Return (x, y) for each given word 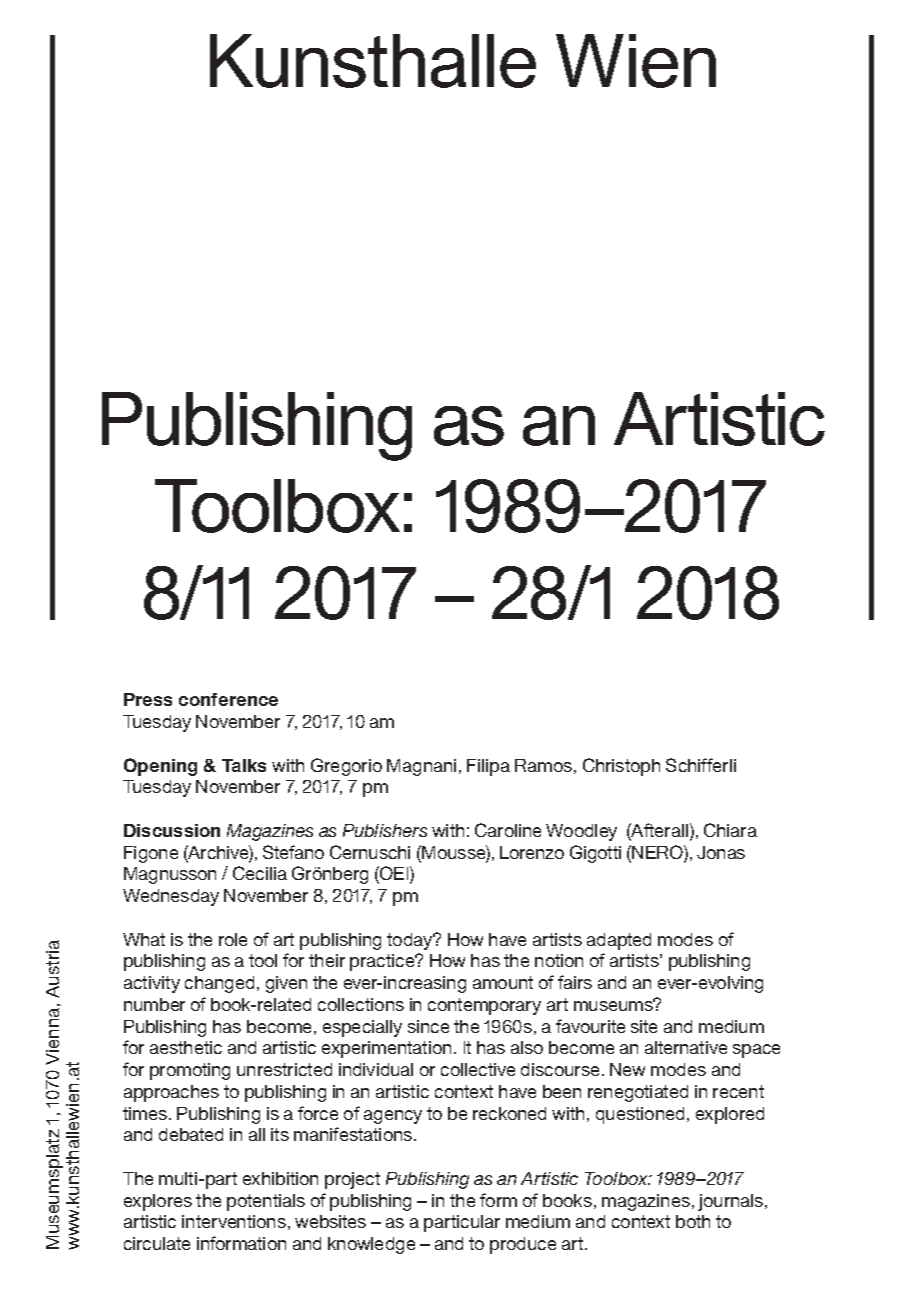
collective (478, 1069)
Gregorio (346, 767)
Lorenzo (532, 852)
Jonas (721, 852)
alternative (686, 1047)
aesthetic (186, 1047)
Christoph (621, 767)
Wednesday (171, 897)
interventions (234, 1221)
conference (228, 699)
